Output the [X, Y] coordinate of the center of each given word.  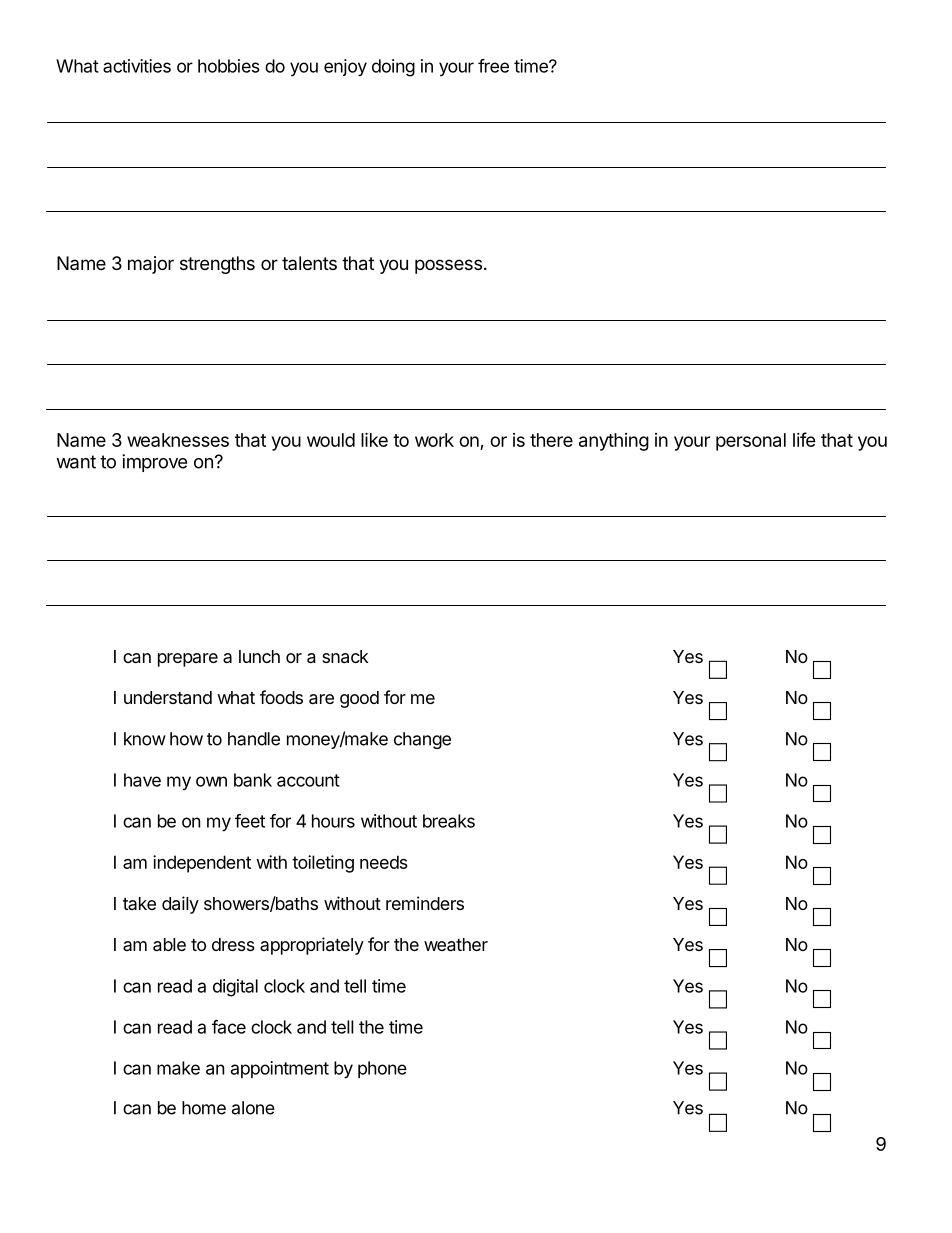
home [204, 1108]
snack [345, 657]
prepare [188, 660]
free [493, 66]
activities [137, 66]
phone [382, 1069]
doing [393, 68]
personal [751, 442]
